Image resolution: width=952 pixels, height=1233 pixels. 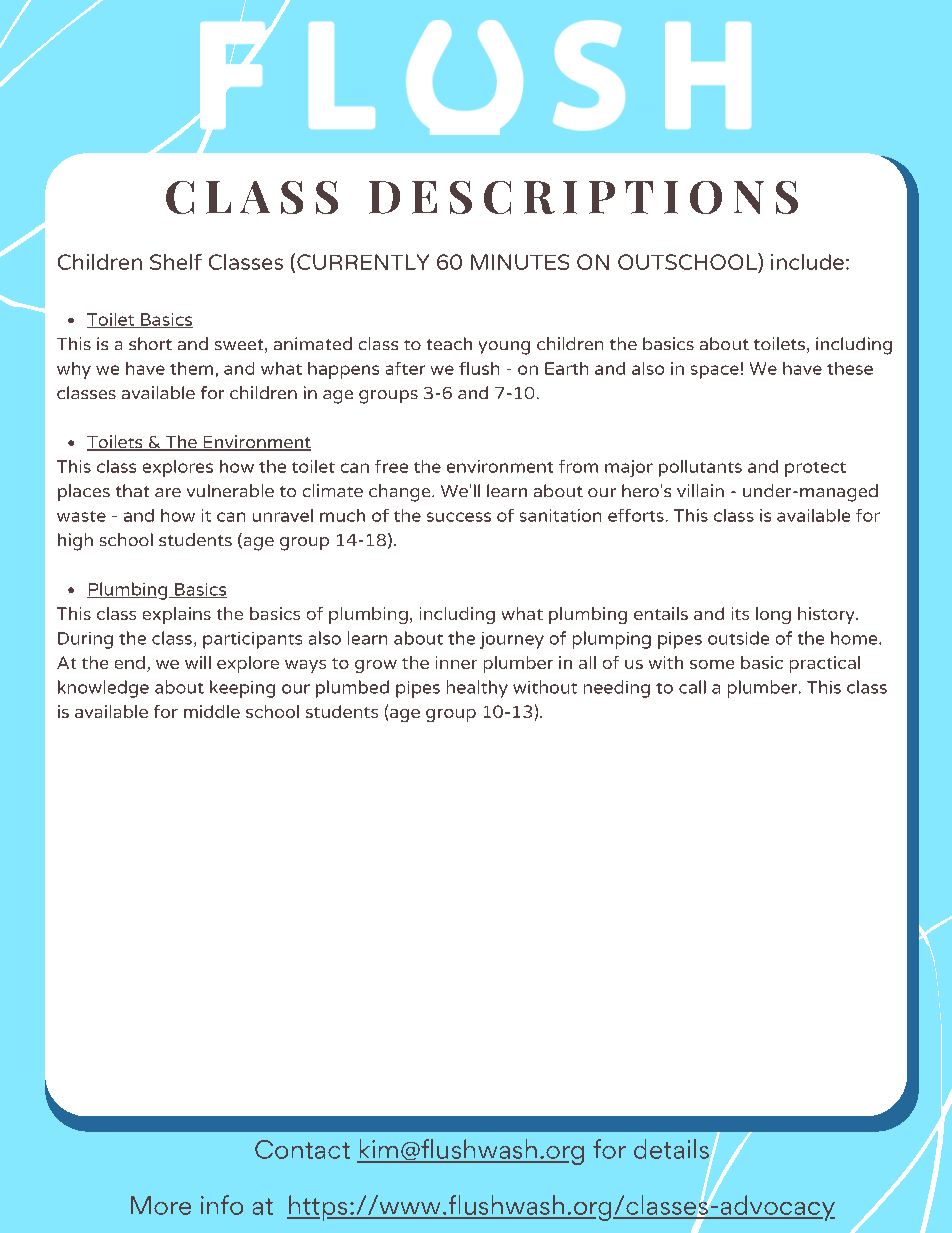 I want to click on MINUTES, so click(x=520, y=262).
